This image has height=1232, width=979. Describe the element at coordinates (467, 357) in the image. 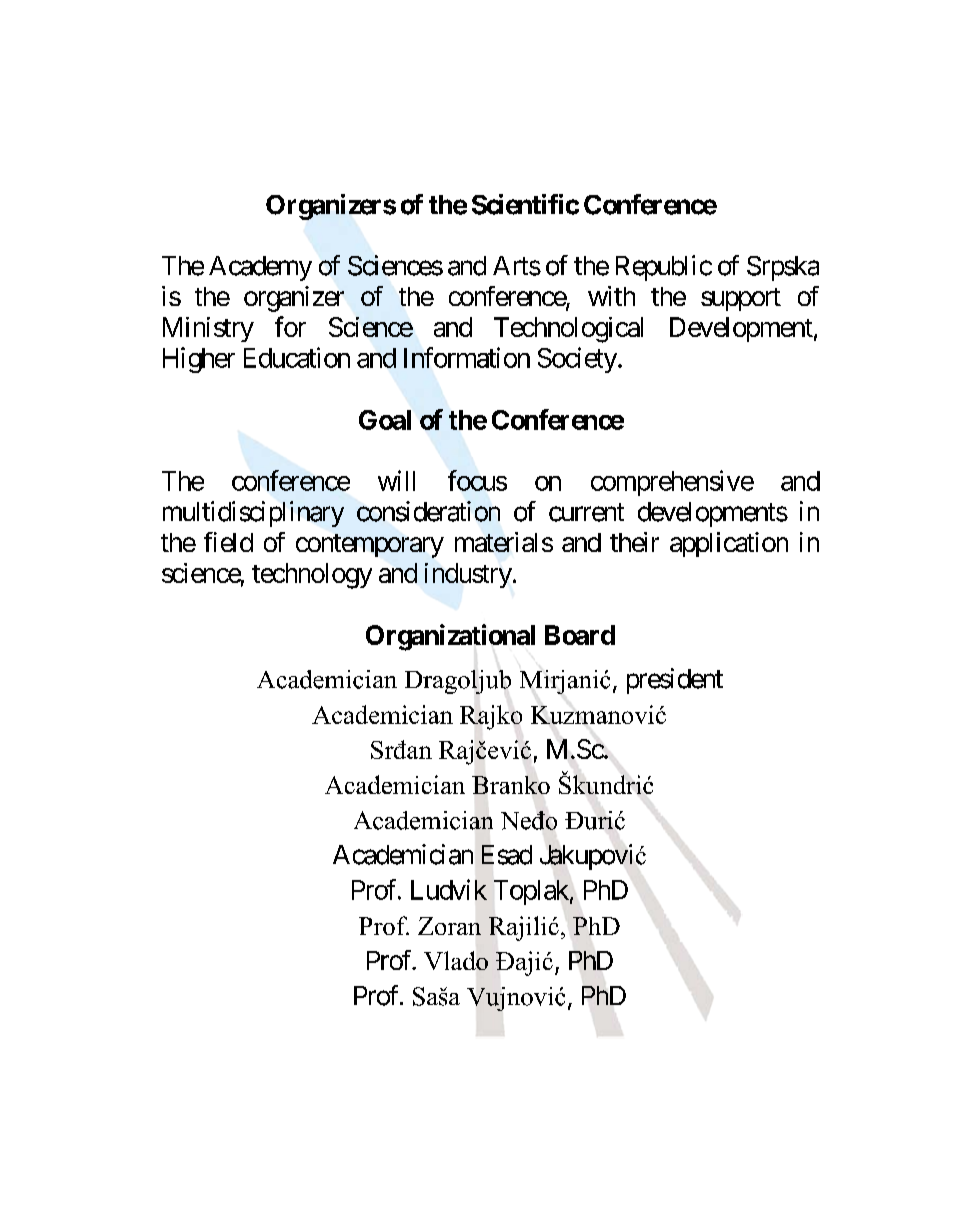

I see `Information` at that location.
